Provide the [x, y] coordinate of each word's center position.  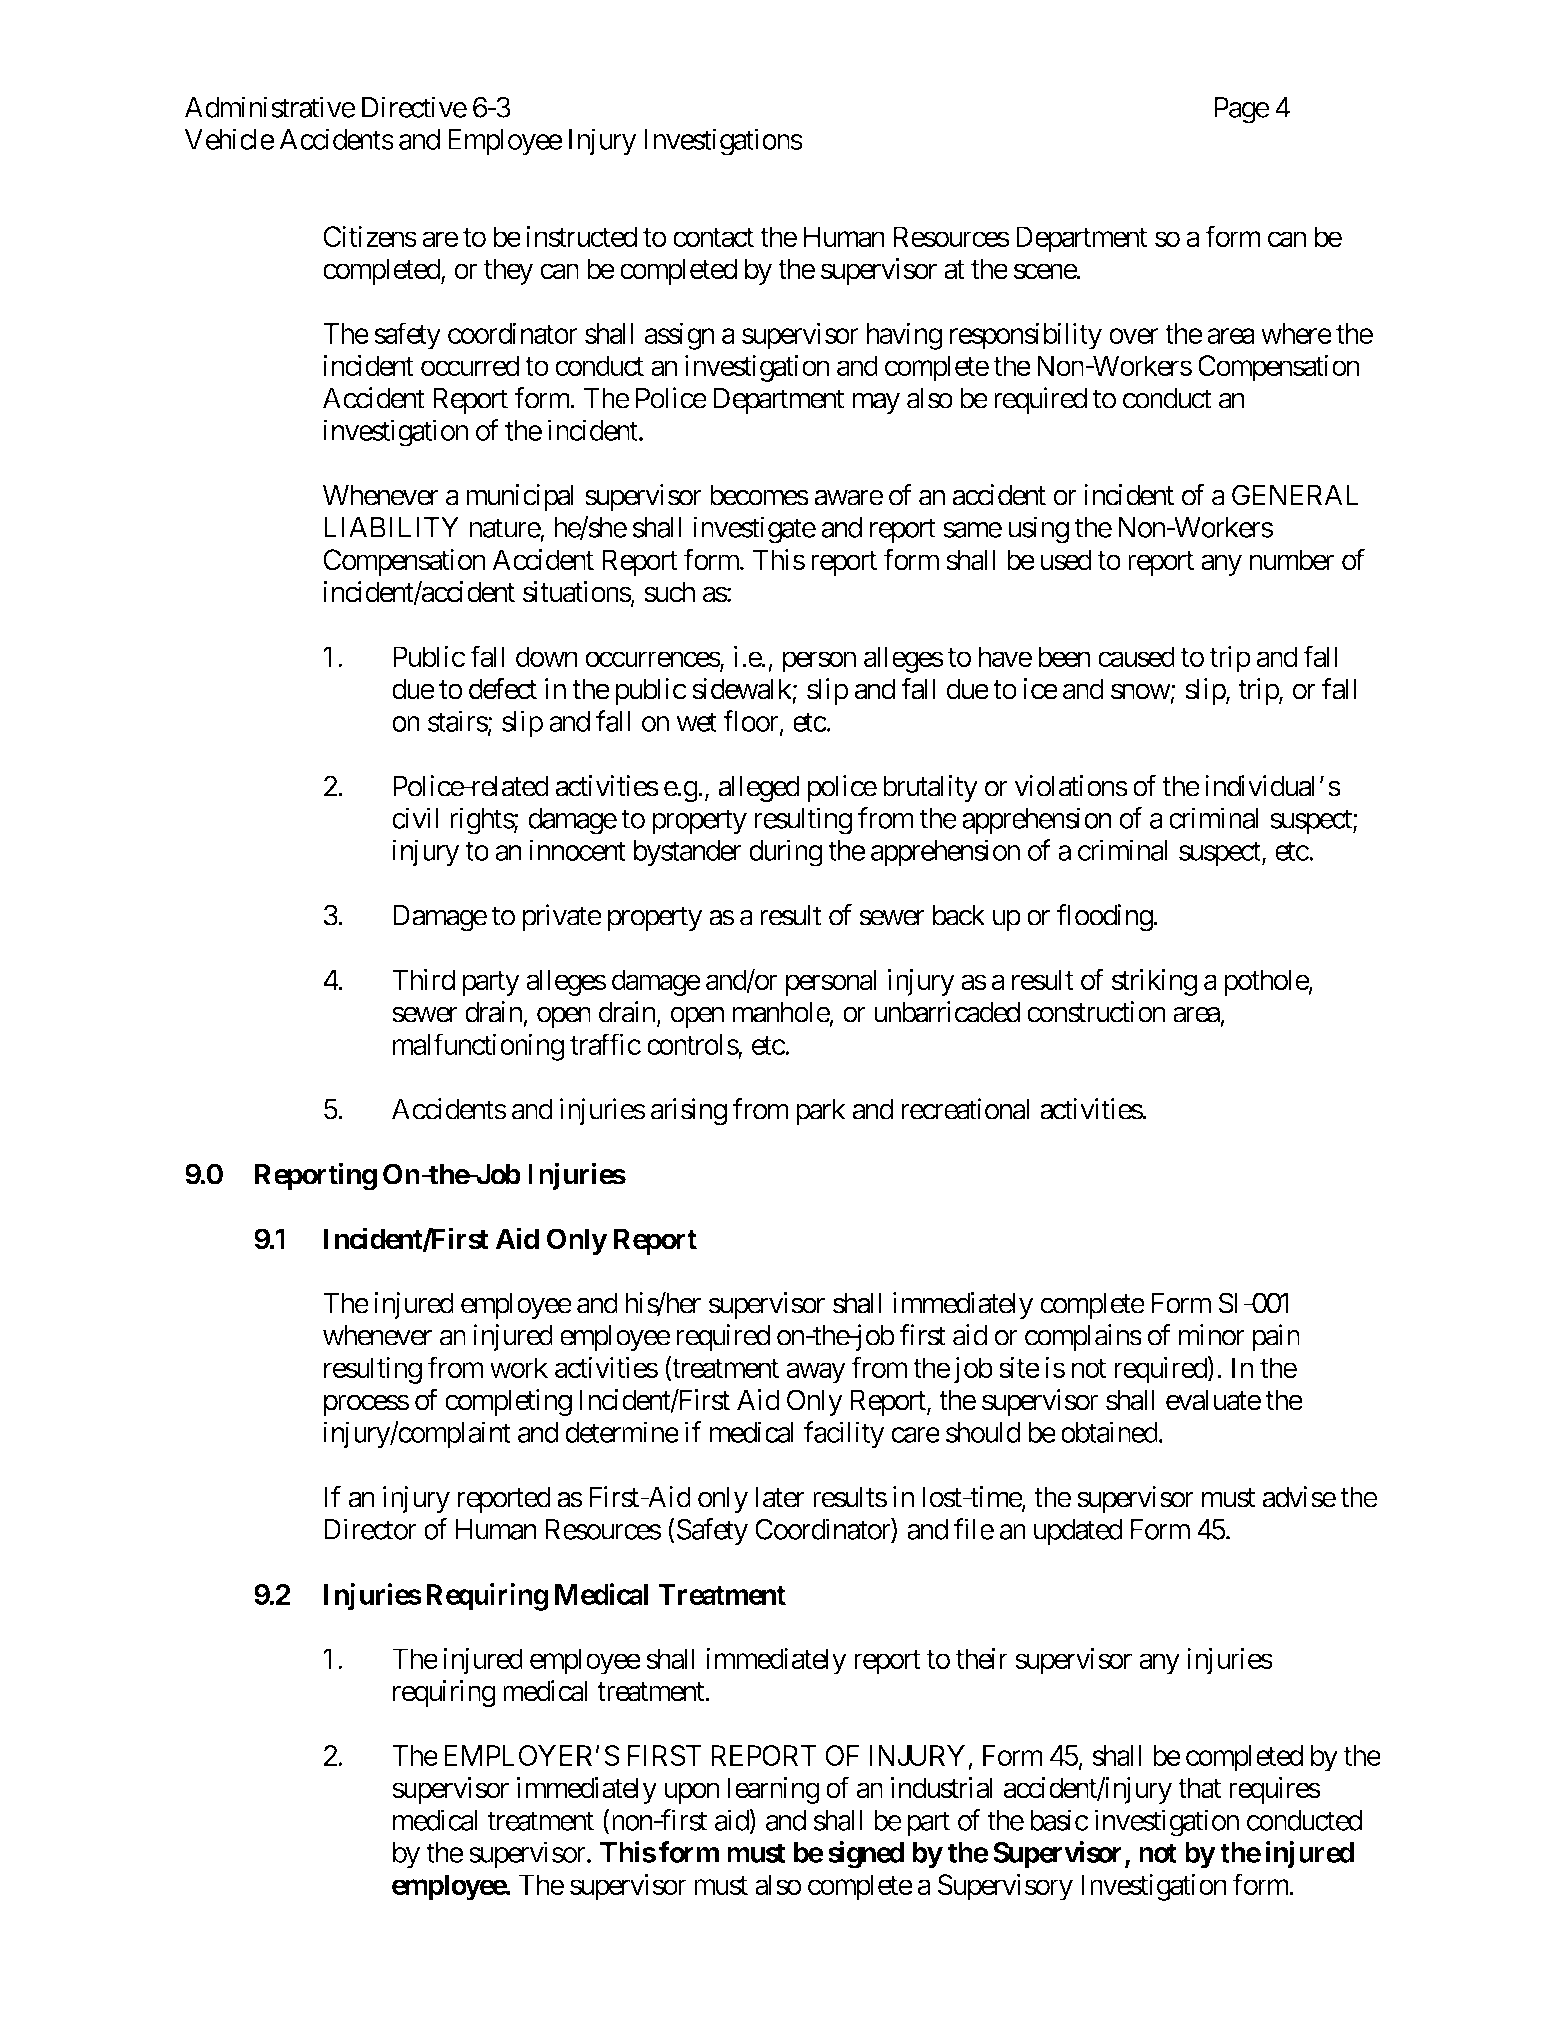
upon [692, 1793]
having [904, 336]
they [509, 271]
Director [370, 1529]
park [821, 1112]
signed [866, 1855]
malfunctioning [478, 1047]
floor [750, 721]
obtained [1109, 1432]
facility [844, 1435]
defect [503, 688]
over [1134, 336]
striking [1154, 982]
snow [1141, 692]
